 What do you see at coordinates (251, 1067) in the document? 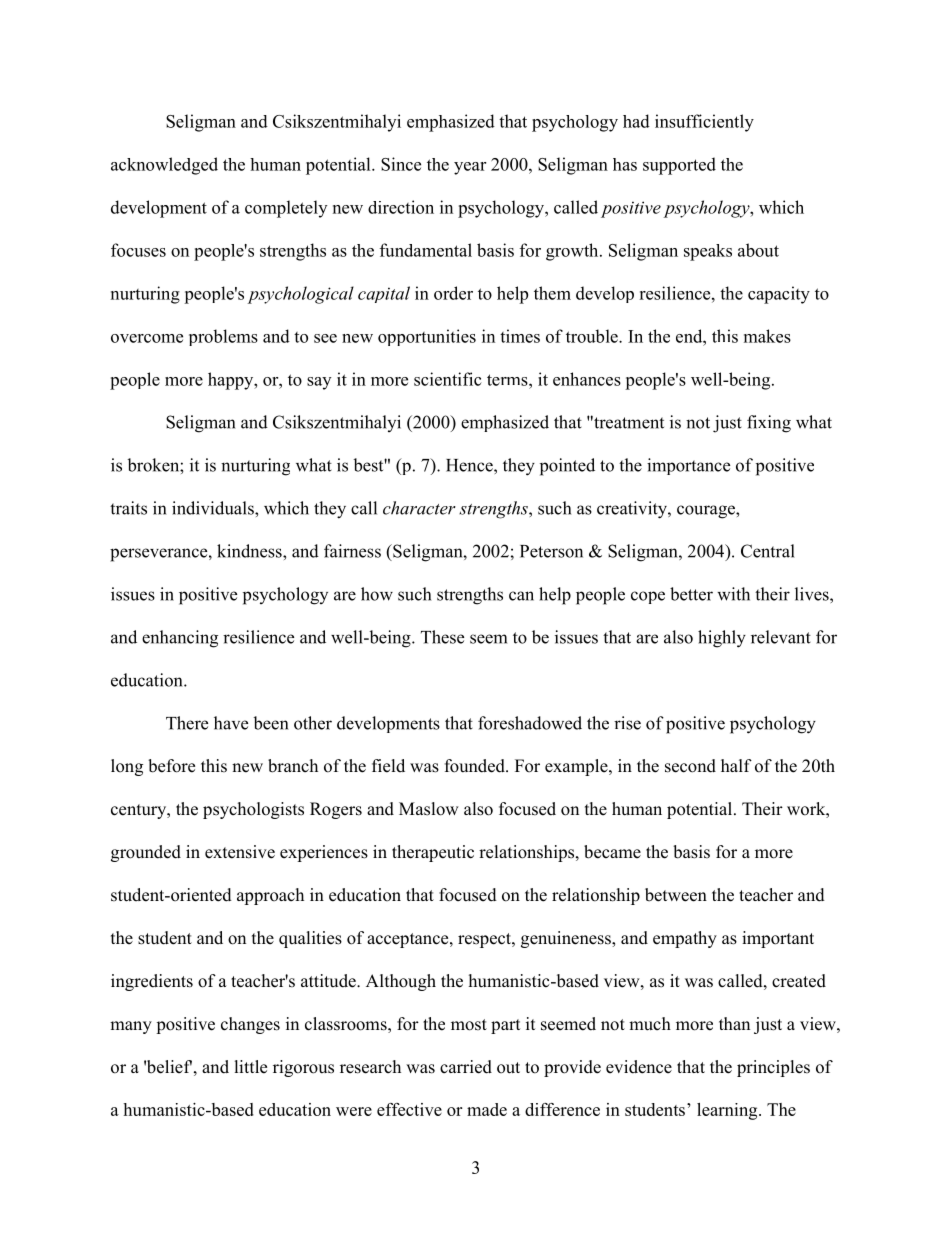
I see `little` at bounding box center [251, 1067].
